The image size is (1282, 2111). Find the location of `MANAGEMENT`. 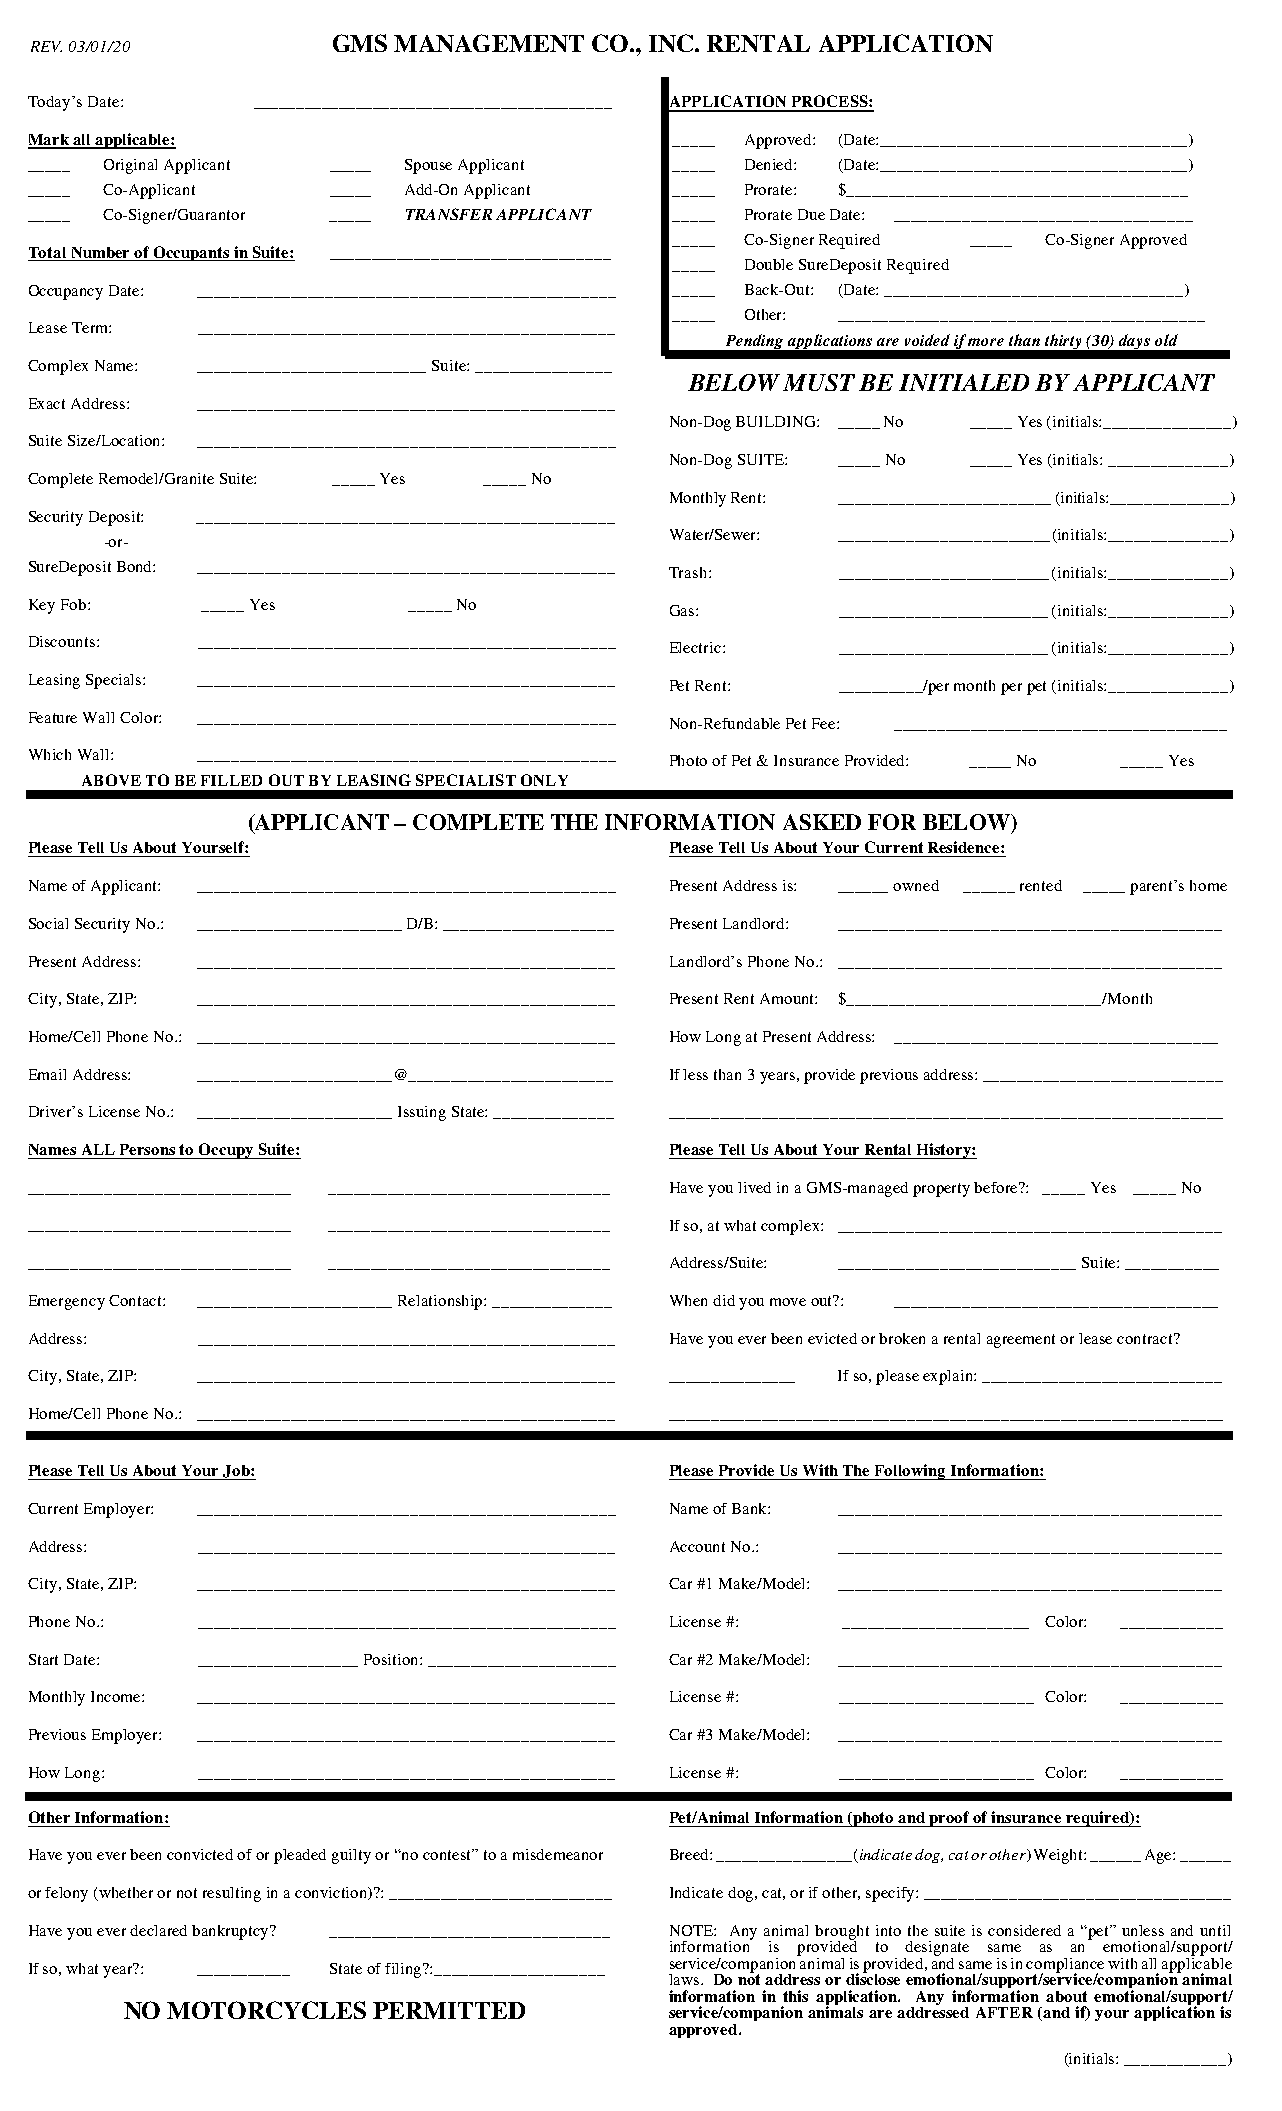

MANAGEMENT is located at coordinates (489, 43).
